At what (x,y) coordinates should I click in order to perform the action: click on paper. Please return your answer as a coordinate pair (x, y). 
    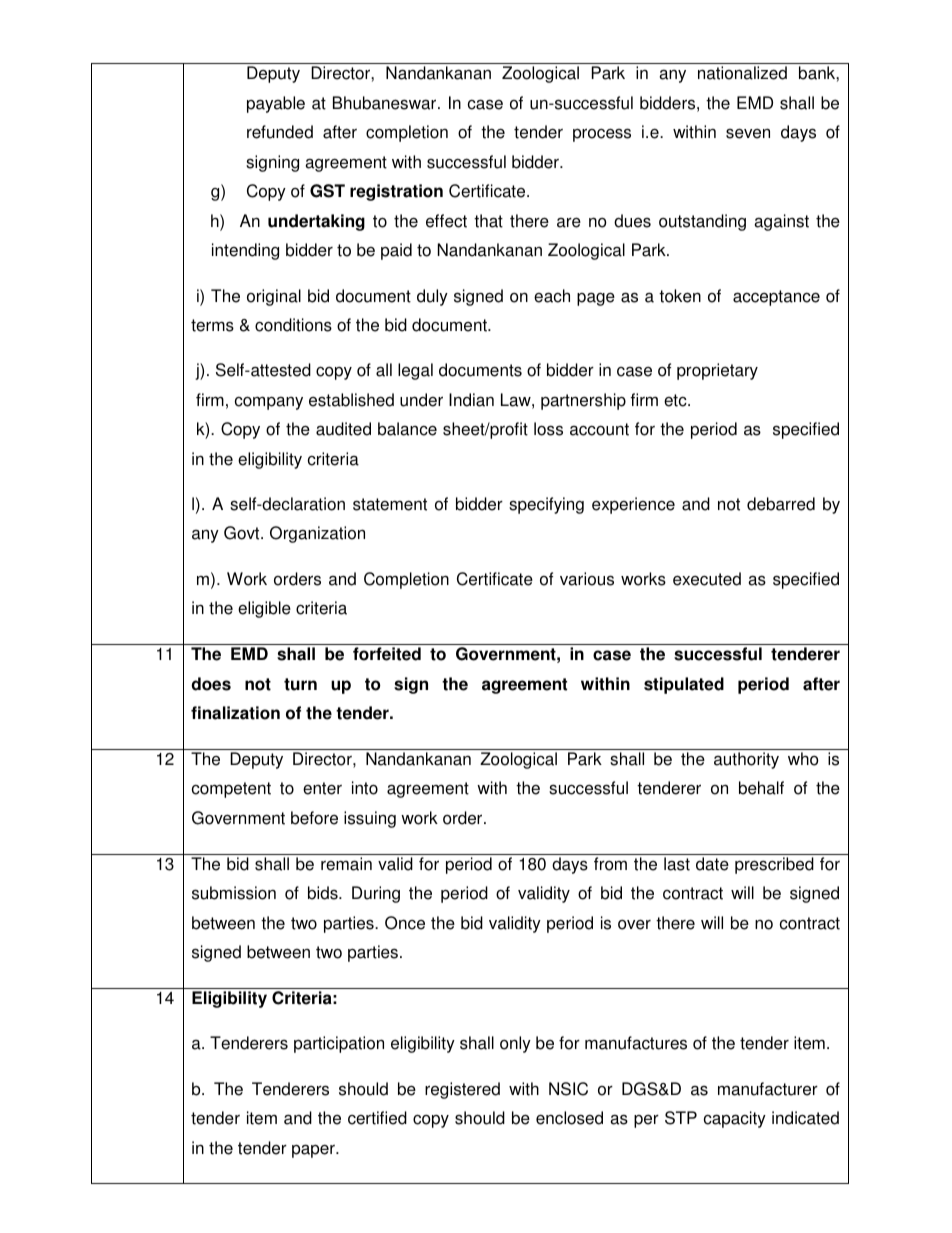
    Looking at the image, I should click on (314, 1151).
